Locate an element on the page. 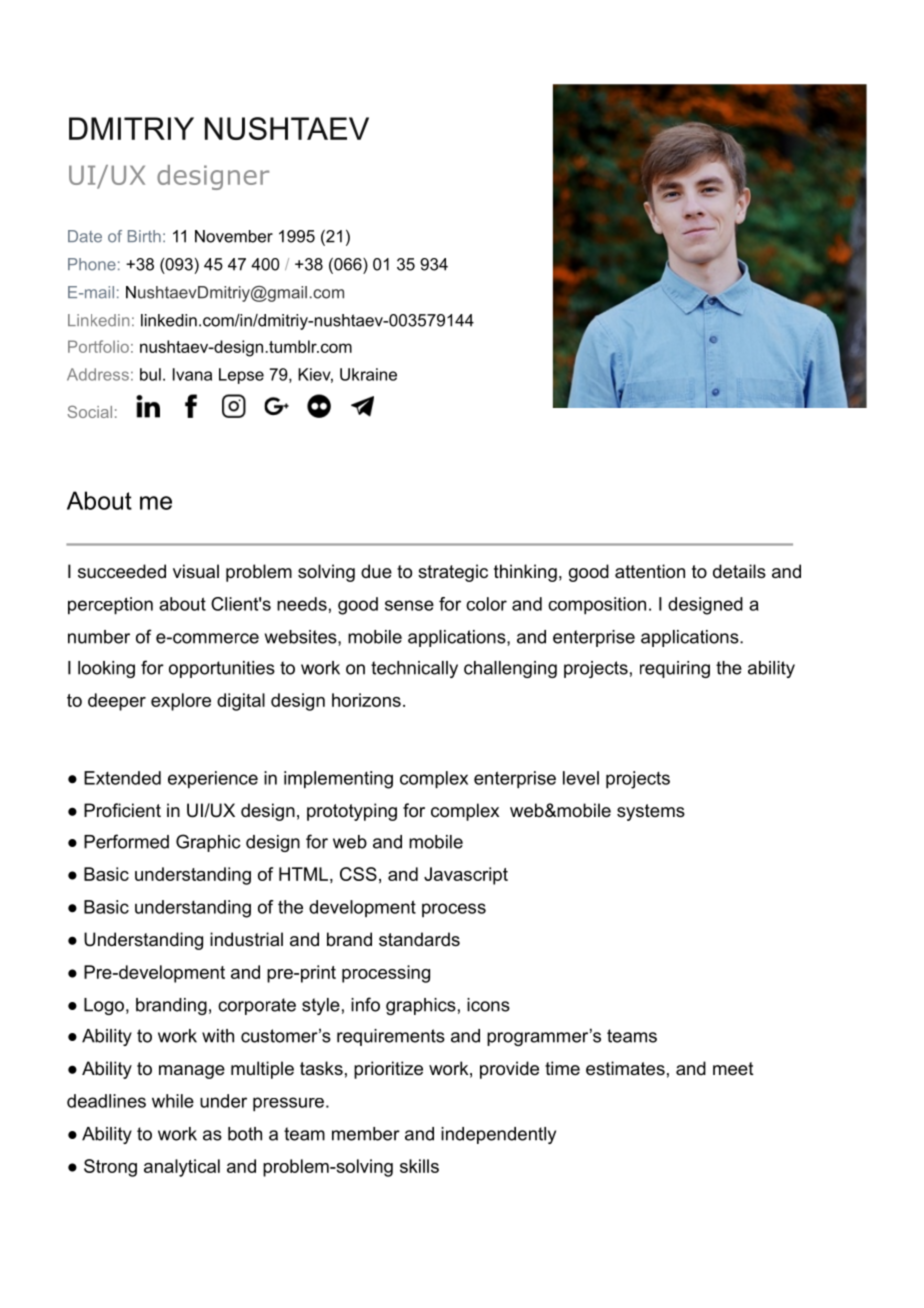  Birth is located at coordinates (144, 236).
